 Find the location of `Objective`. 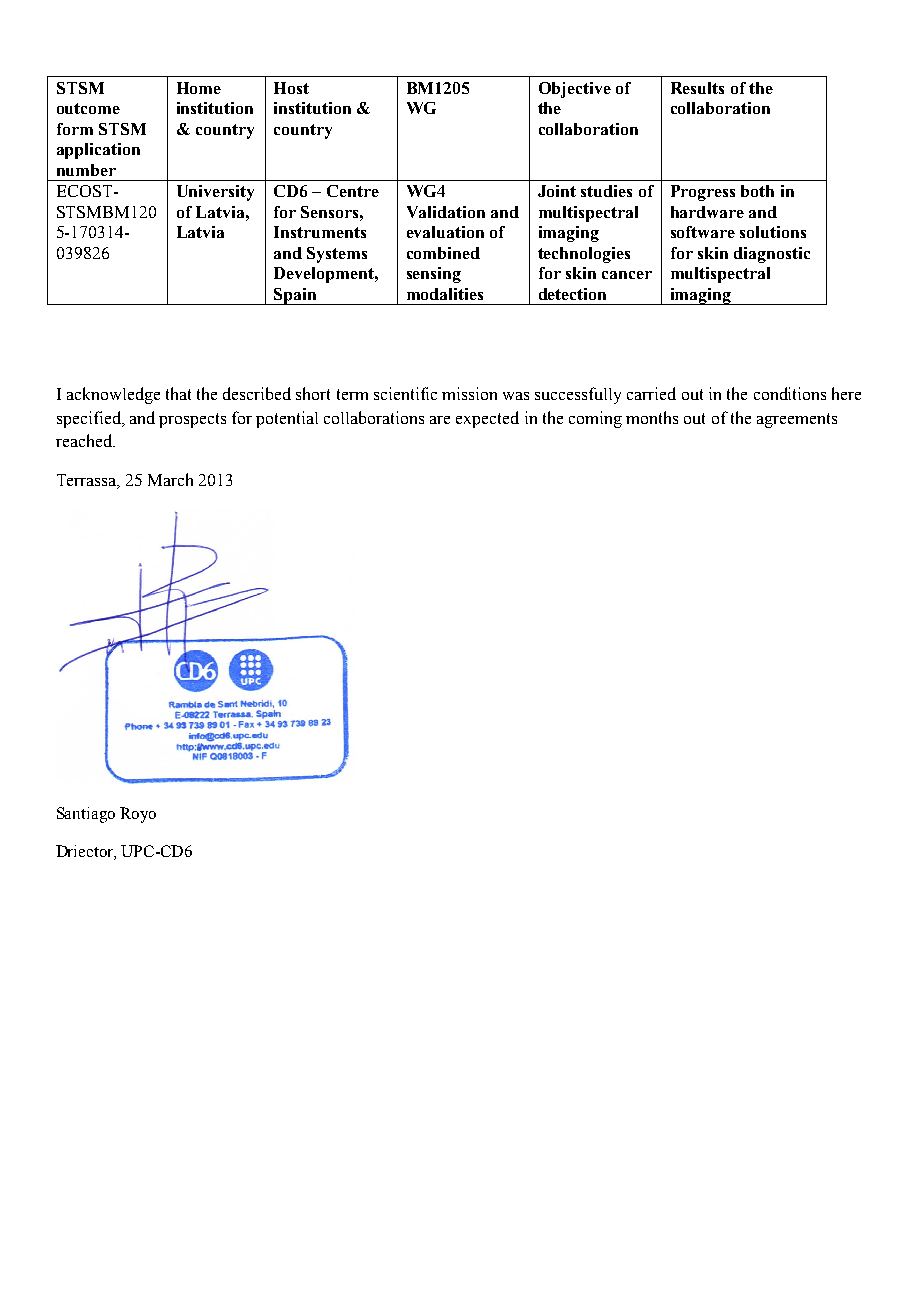

Objective is located at coordinates (575, 90).
